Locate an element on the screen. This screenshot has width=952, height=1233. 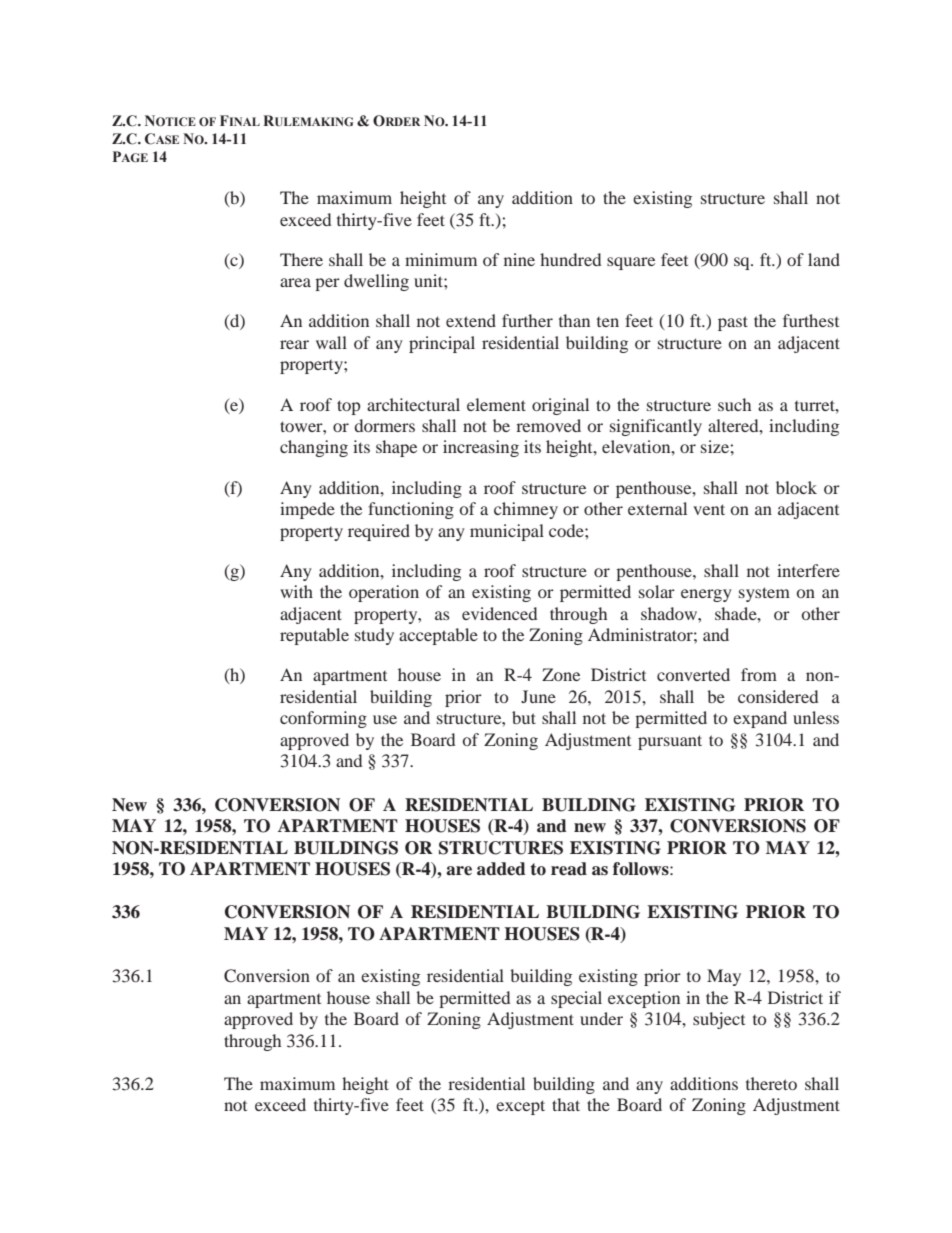
Zone is located at coordinates (561, 674).
